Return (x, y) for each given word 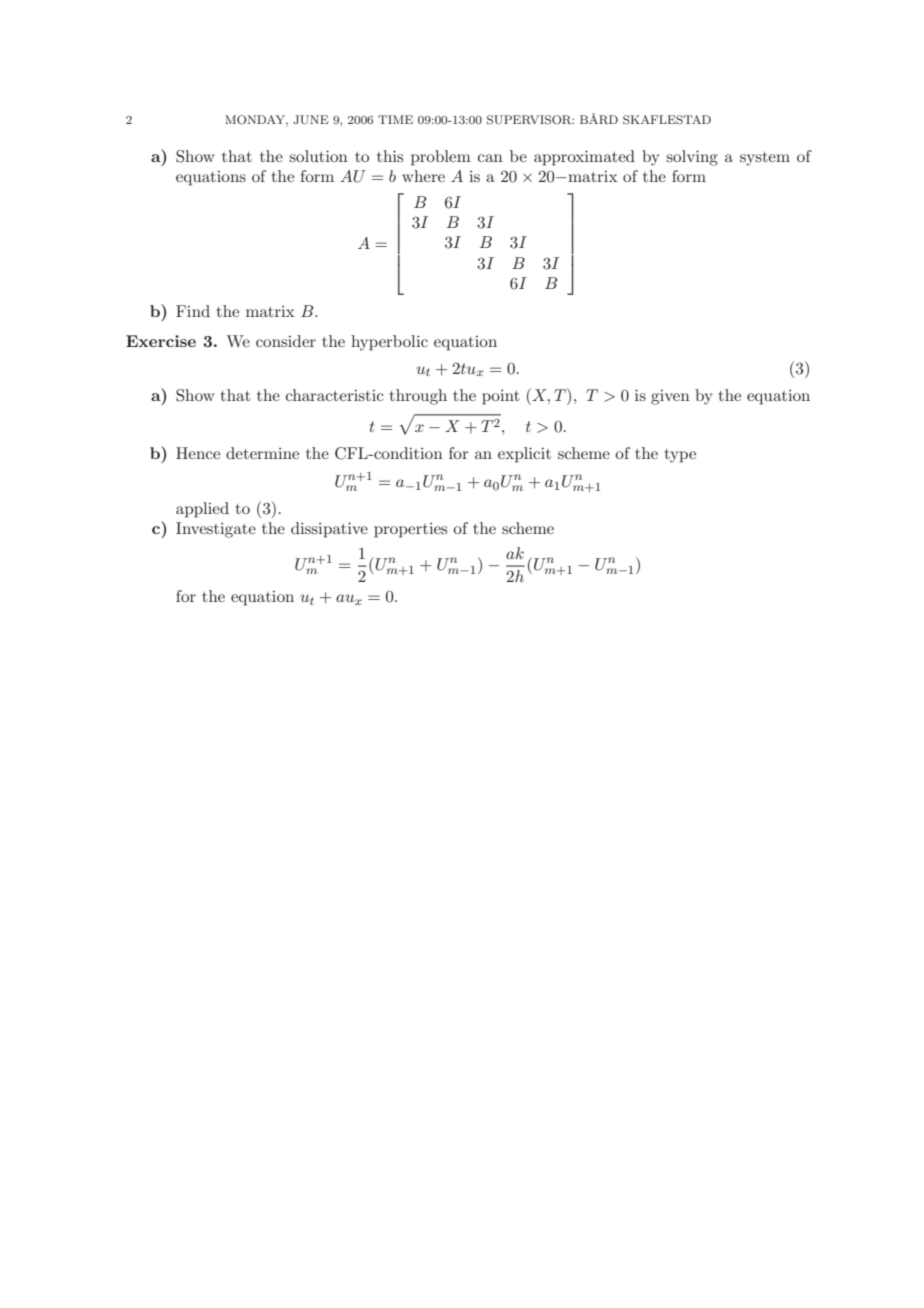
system (765, 159)
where (423, 176)
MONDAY (256, 120)
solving (692, 158)
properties (410, 530)
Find (193, 311)
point (501, 397)
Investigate (216, 530)
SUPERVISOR (530, 120)
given (670, 397)
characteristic (335, 395)
